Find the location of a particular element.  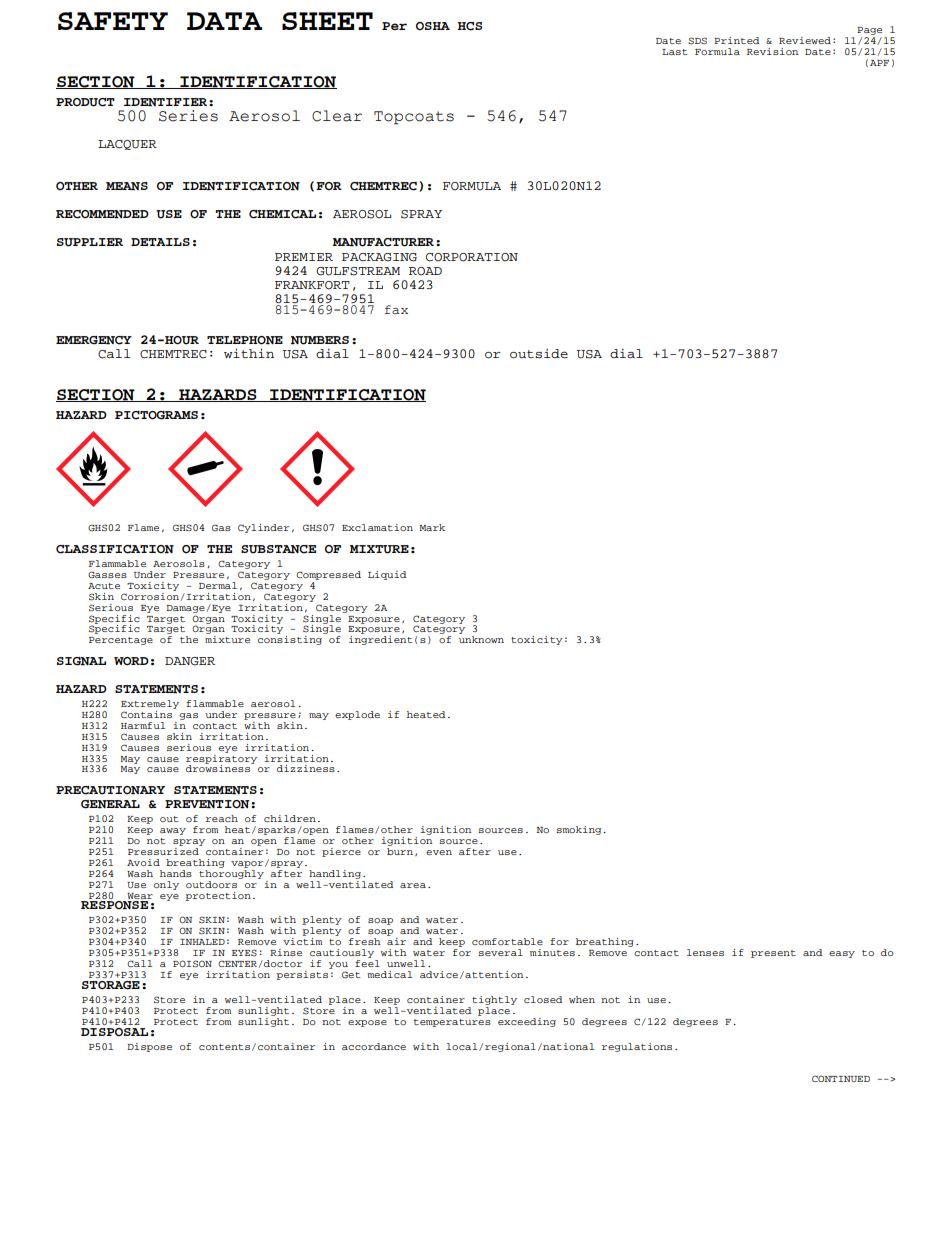

smoking is located at coordinates (580, 830).
